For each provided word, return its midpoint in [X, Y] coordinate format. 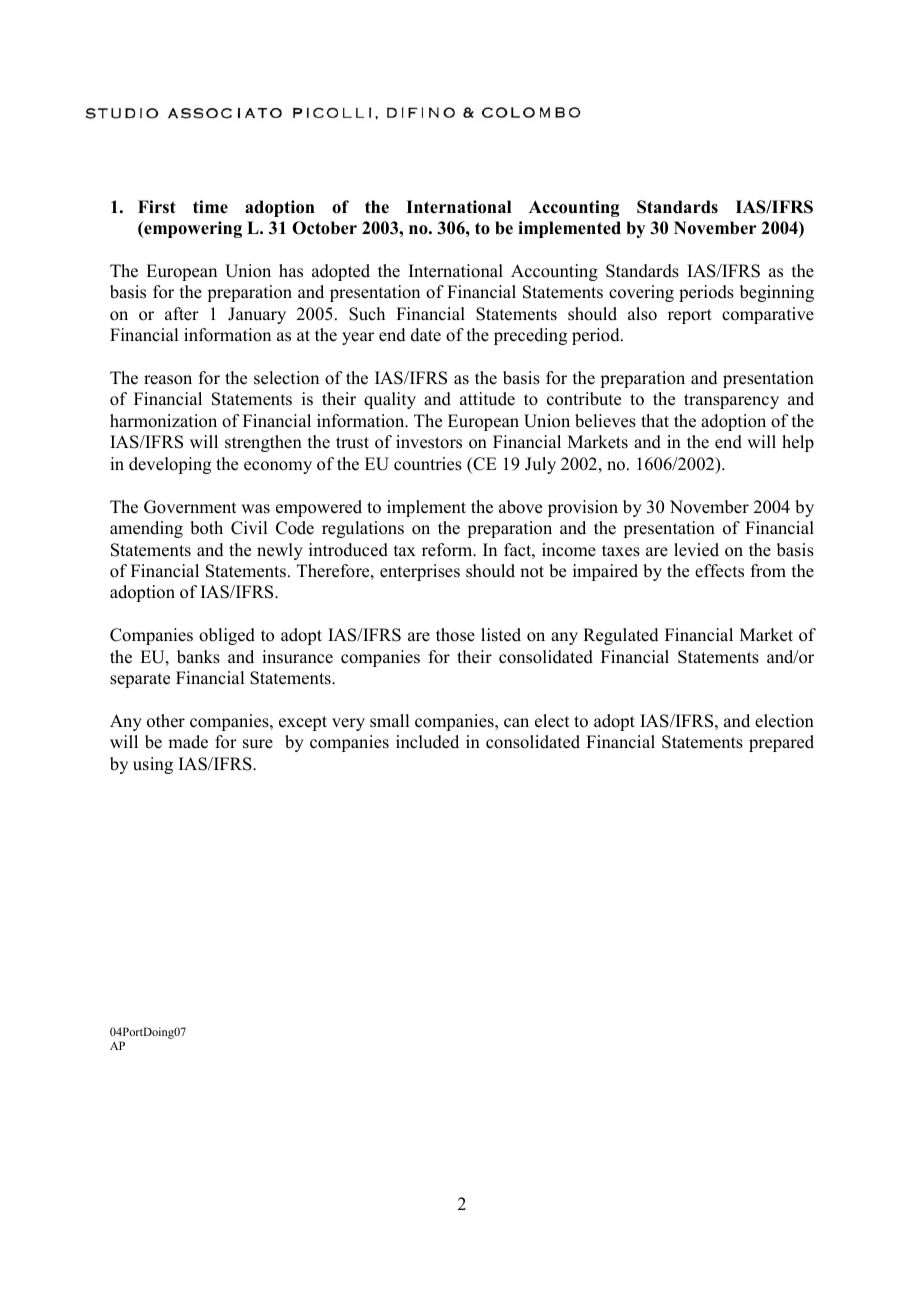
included [427, 742]
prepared [781, 743]
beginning [777, 293]
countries [428, 464]
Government [190, 507]
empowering [192, 229]
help [798, 443]
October [324, 228]
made [188, 742]
